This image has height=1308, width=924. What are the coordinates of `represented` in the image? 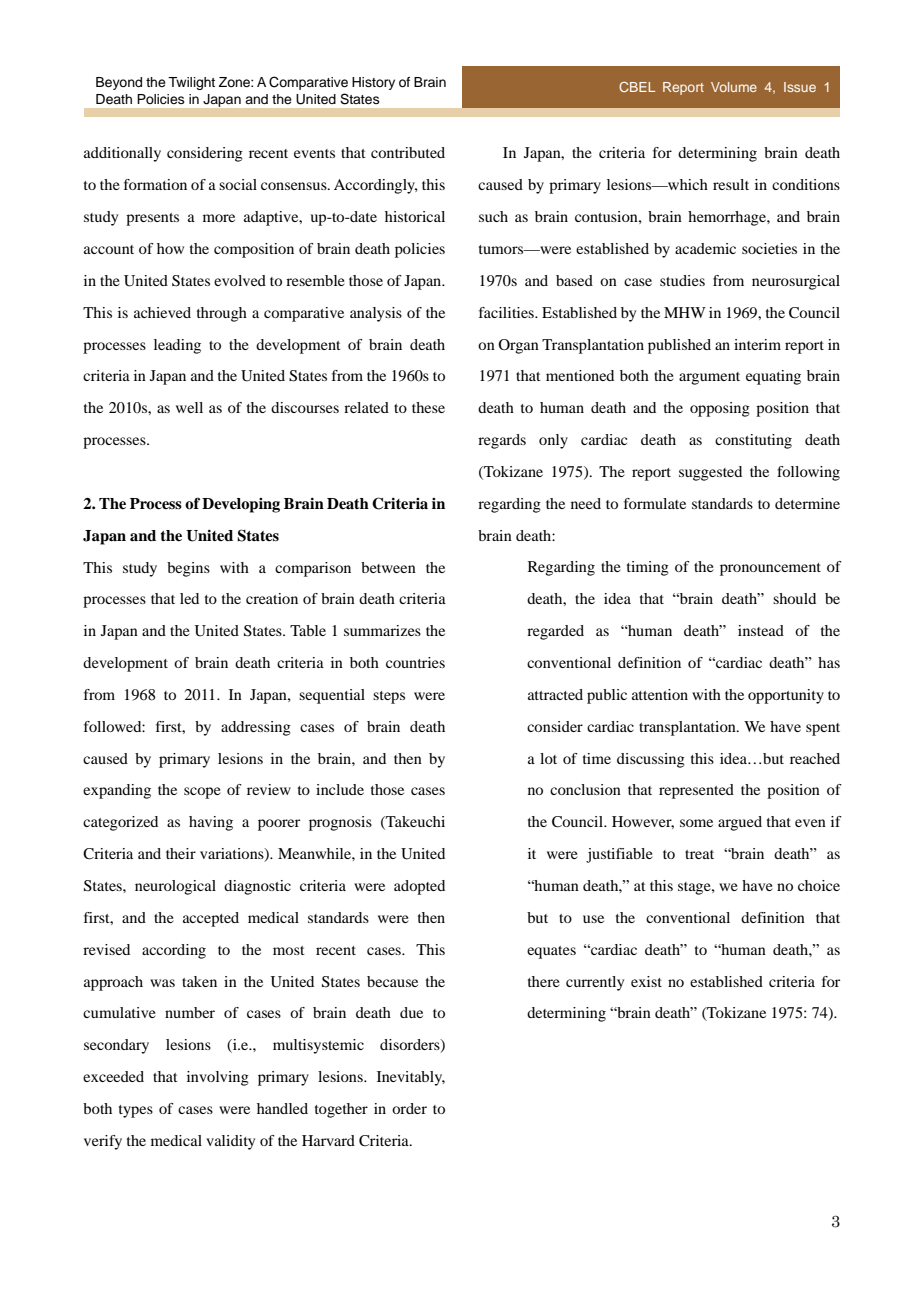 It's located at (696, 791).
